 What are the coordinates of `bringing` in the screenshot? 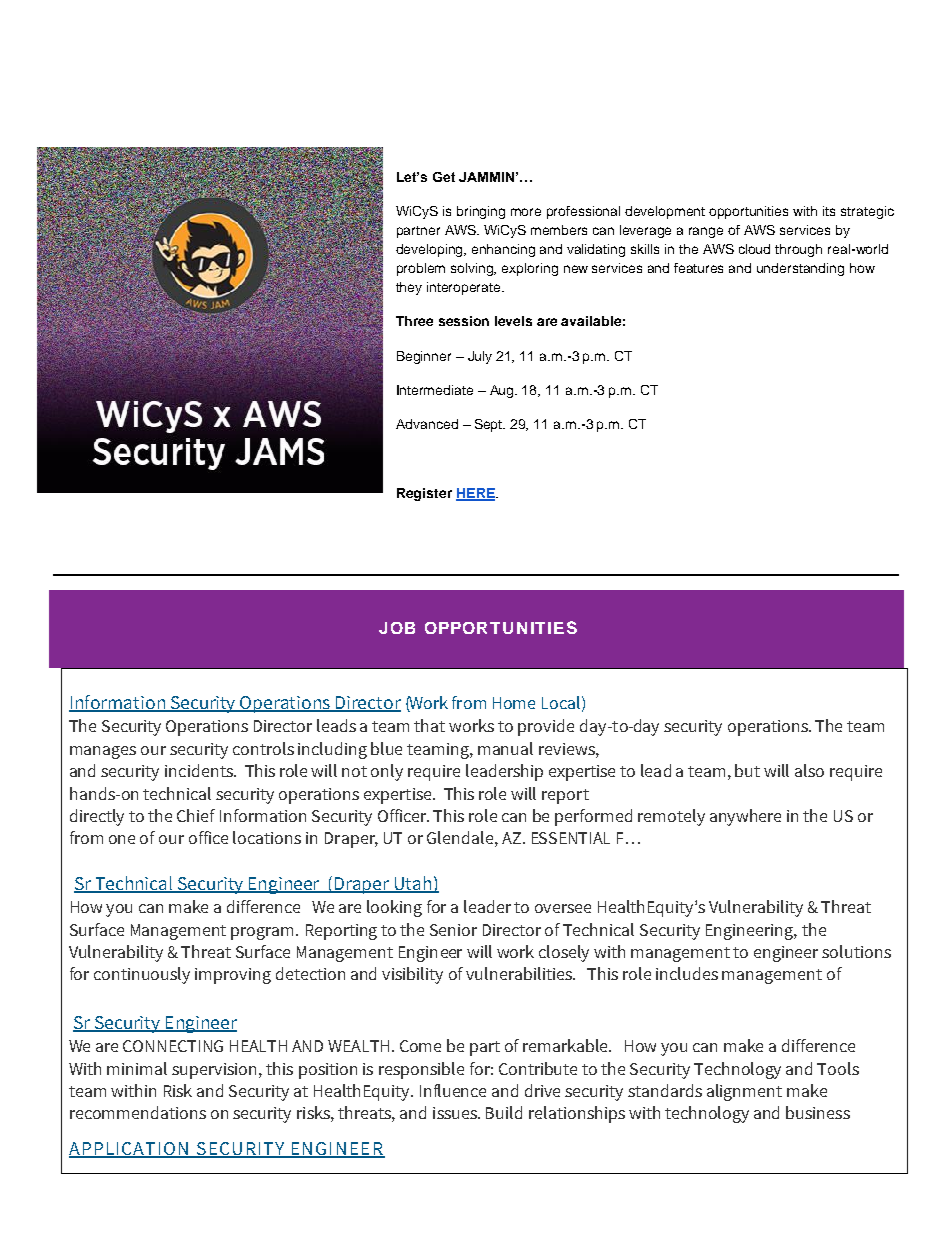 It's located at (481, 212).
